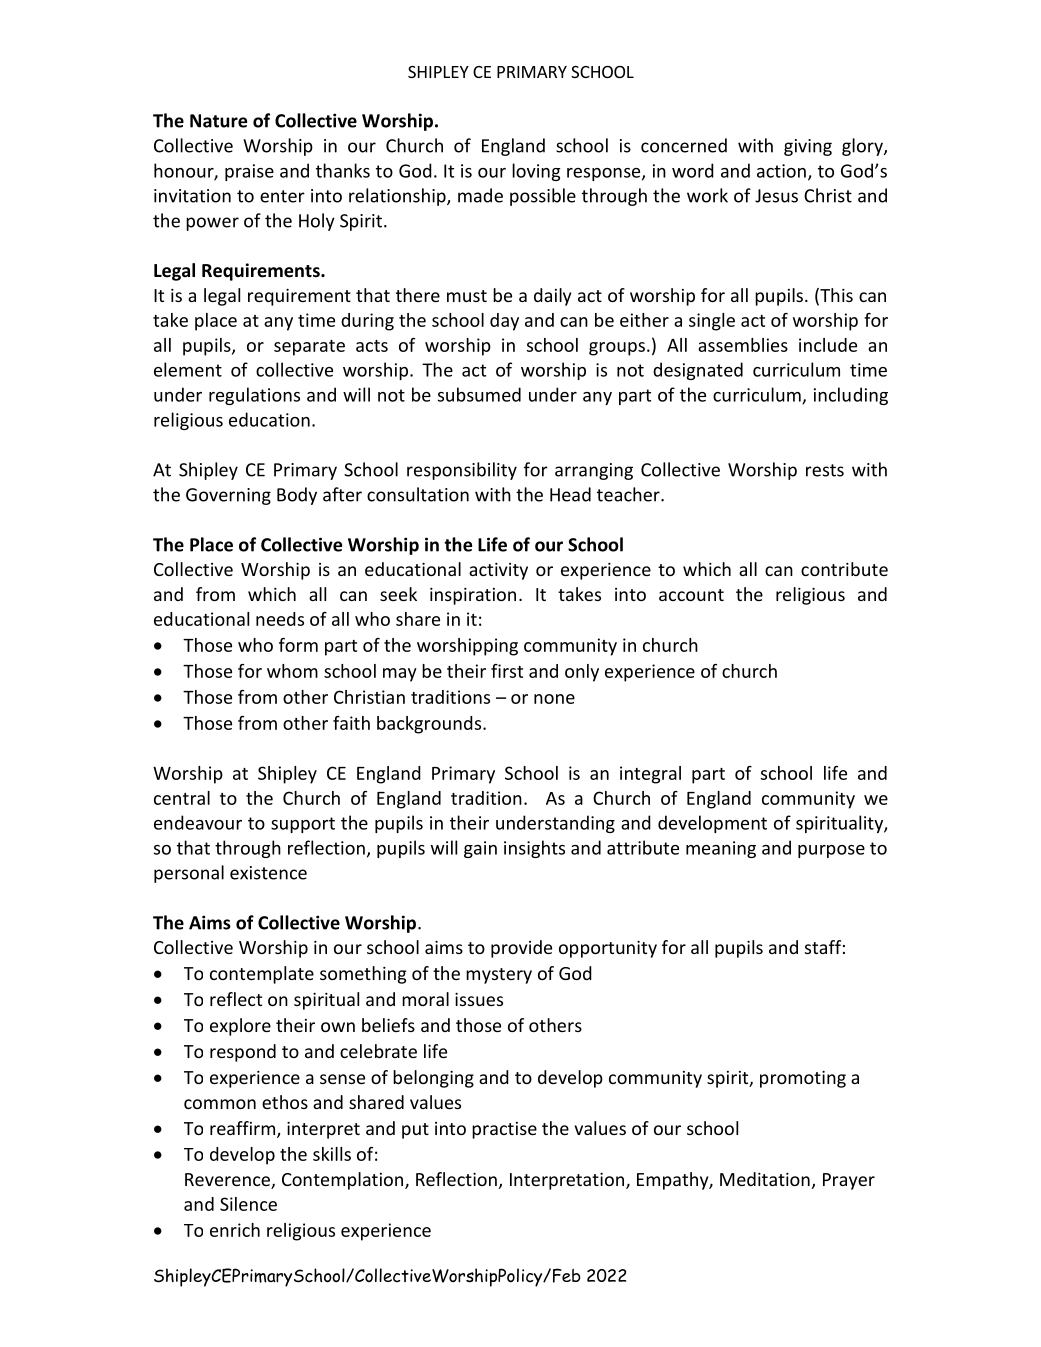  What do you see at coordinates (504, 1130) in the screenshot?
I see `practise` at bounding box center [504, 1130].
